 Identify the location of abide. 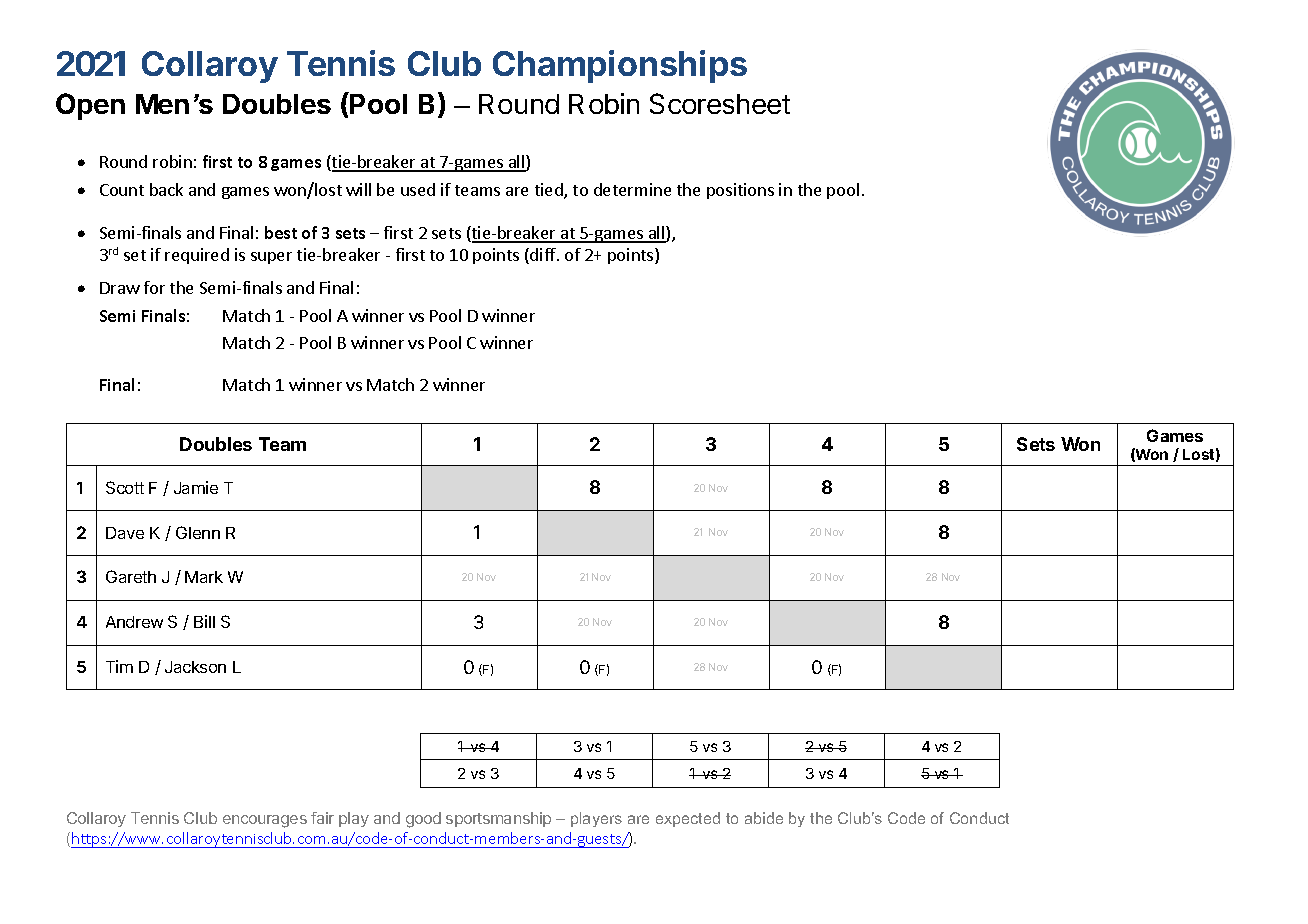
(764, 818).
